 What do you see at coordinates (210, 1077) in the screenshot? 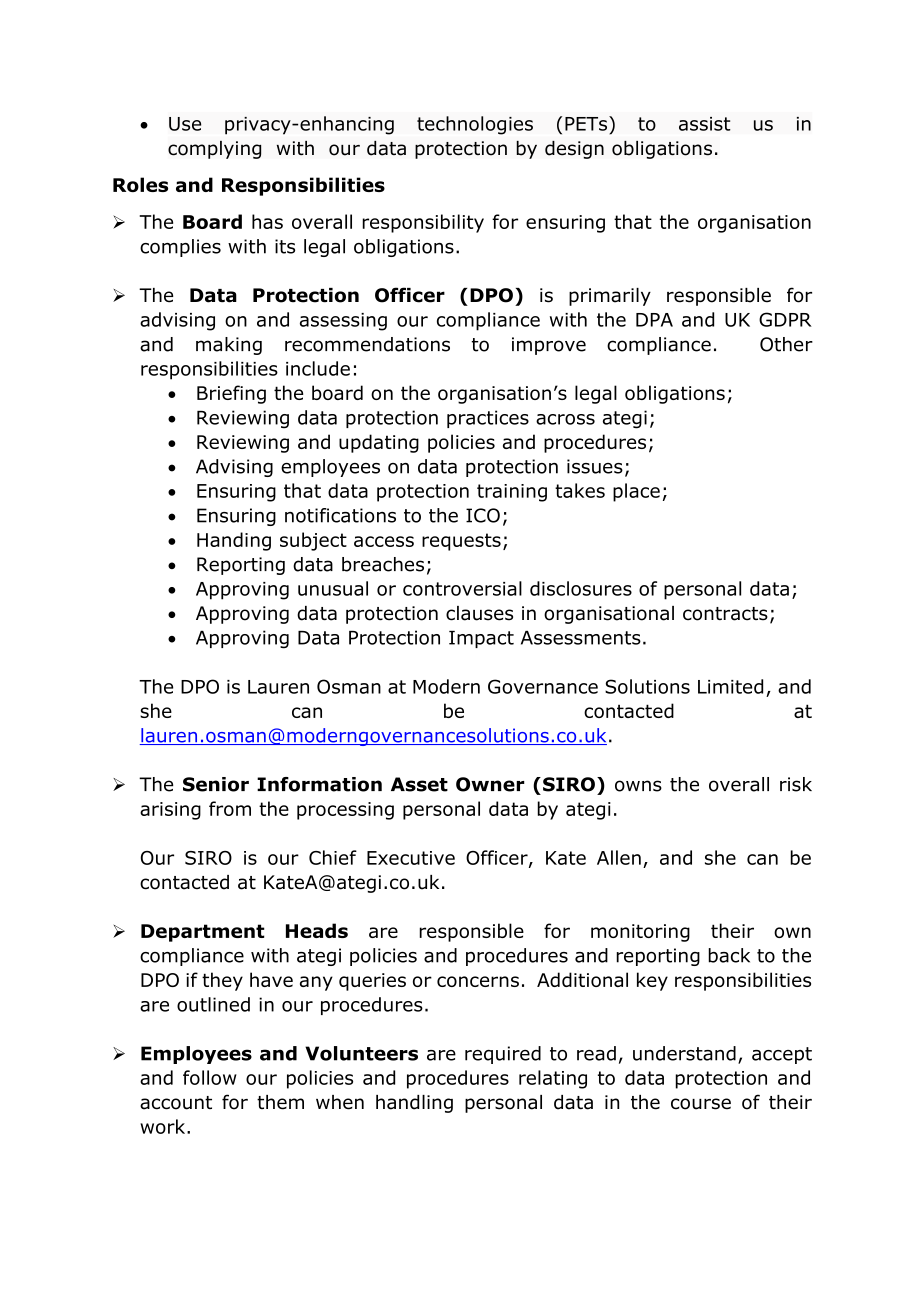
I see `follow` at bounding box center [210, 1077].
